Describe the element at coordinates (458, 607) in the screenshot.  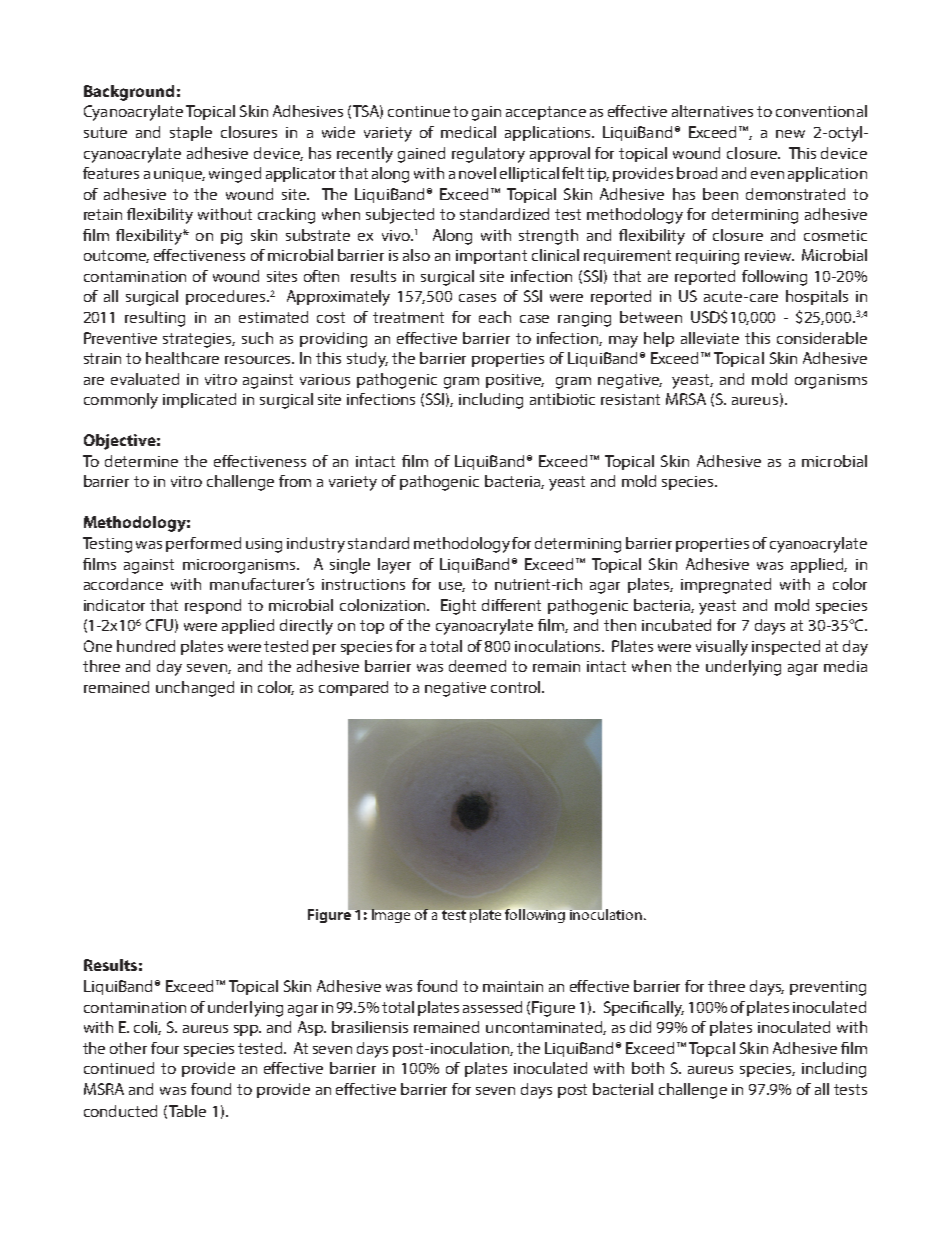
I see `Eight` at that location.
